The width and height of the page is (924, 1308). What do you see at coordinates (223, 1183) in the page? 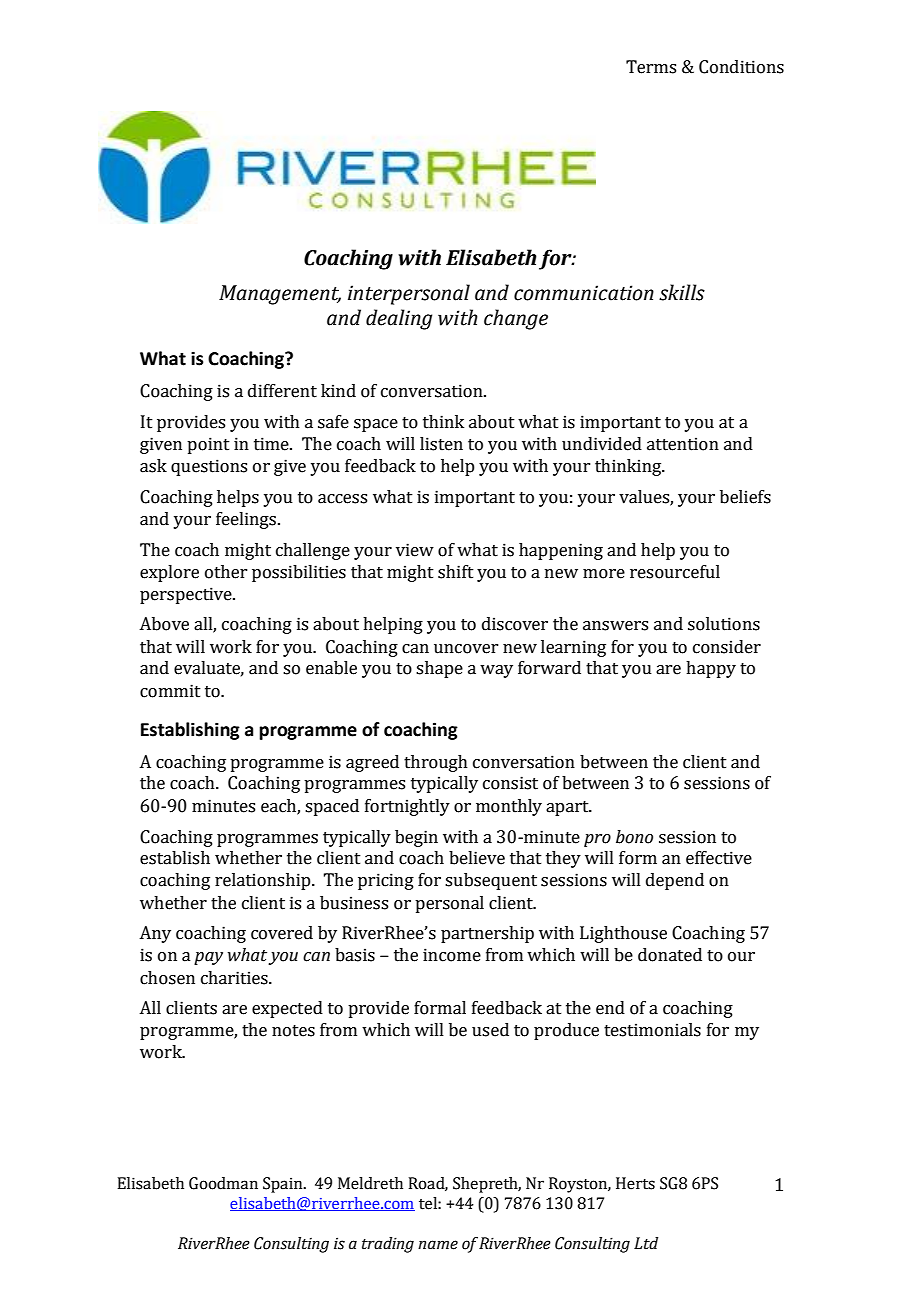
I see `Goodman` at bounding box center [223, 1183].
